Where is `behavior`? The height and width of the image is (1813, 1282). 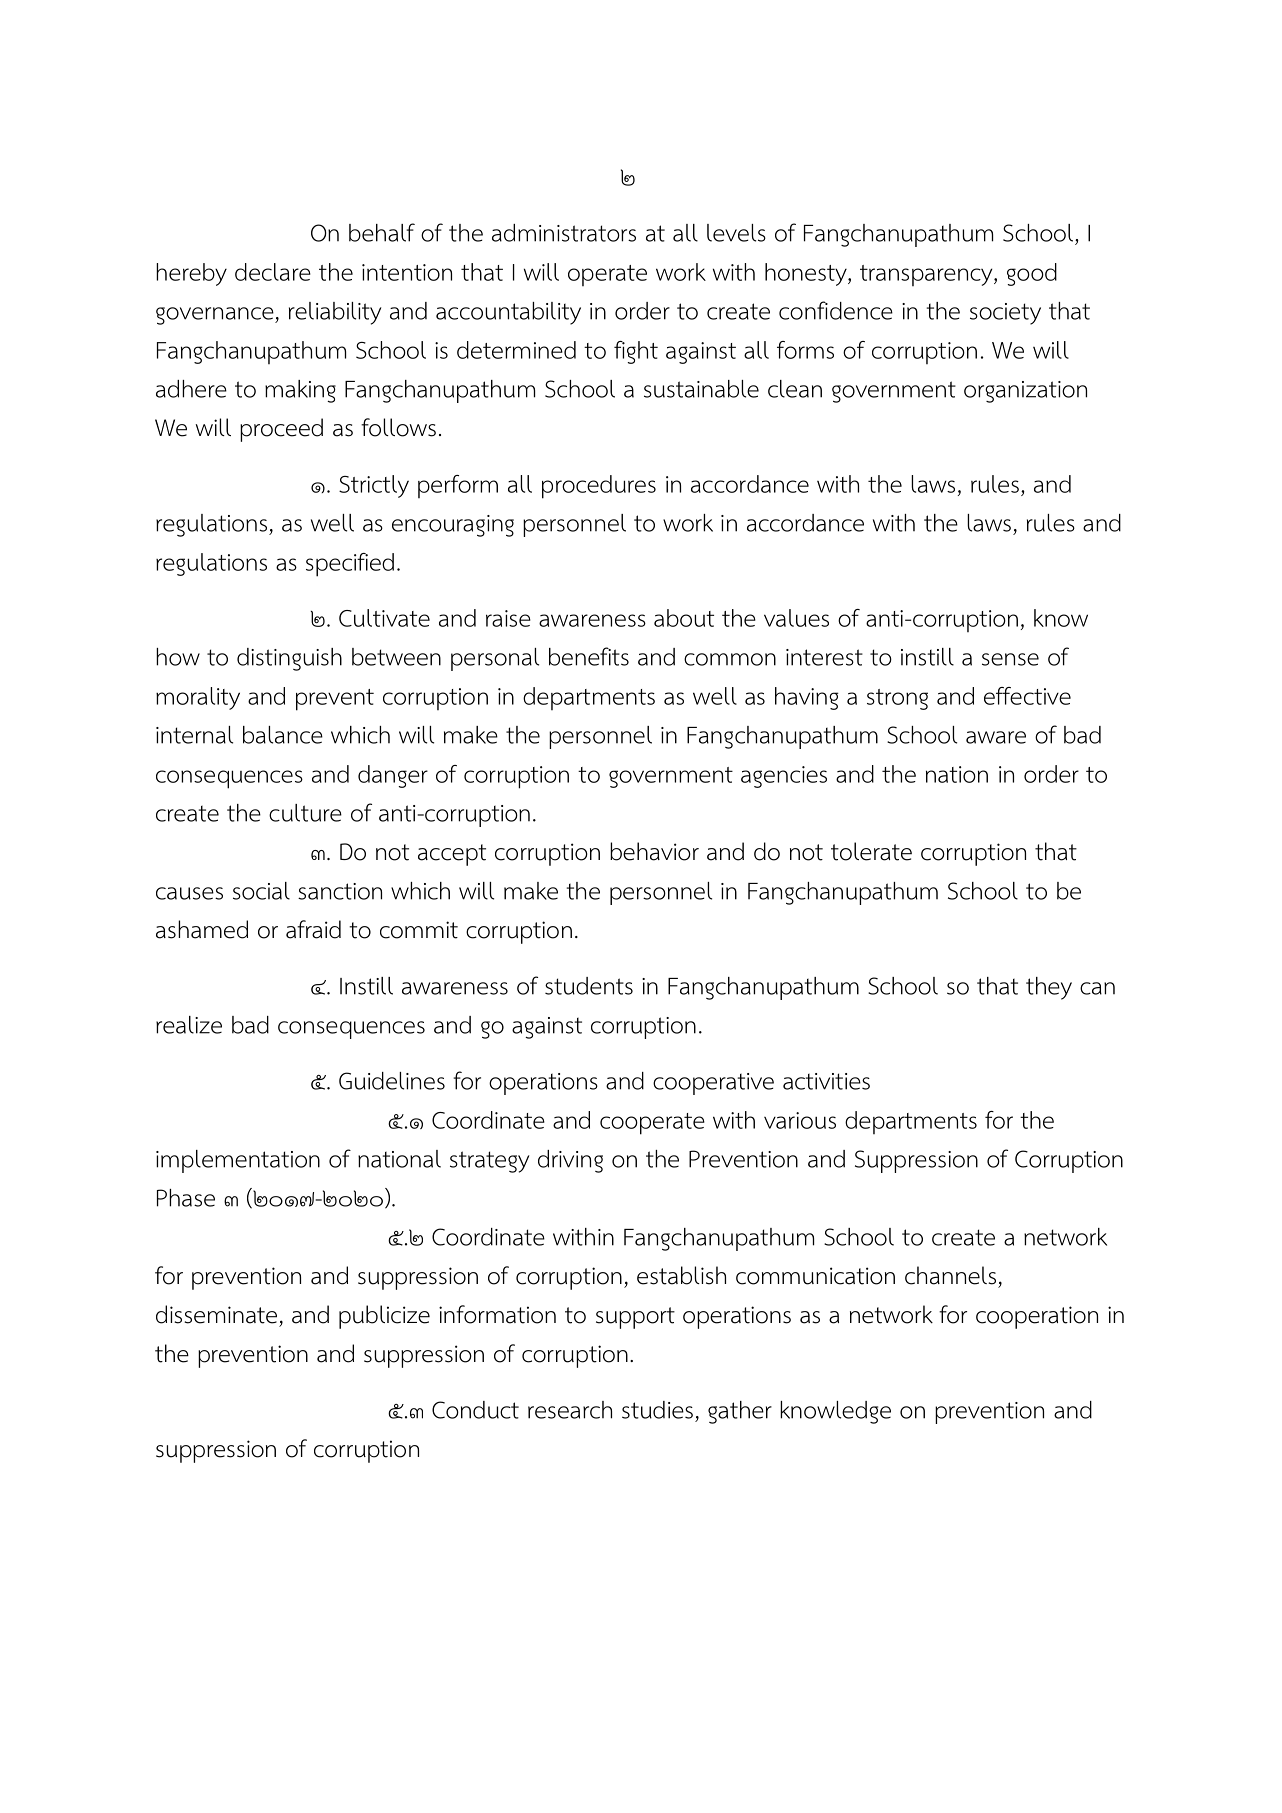
behavior is located at coordinates (654, 851).
